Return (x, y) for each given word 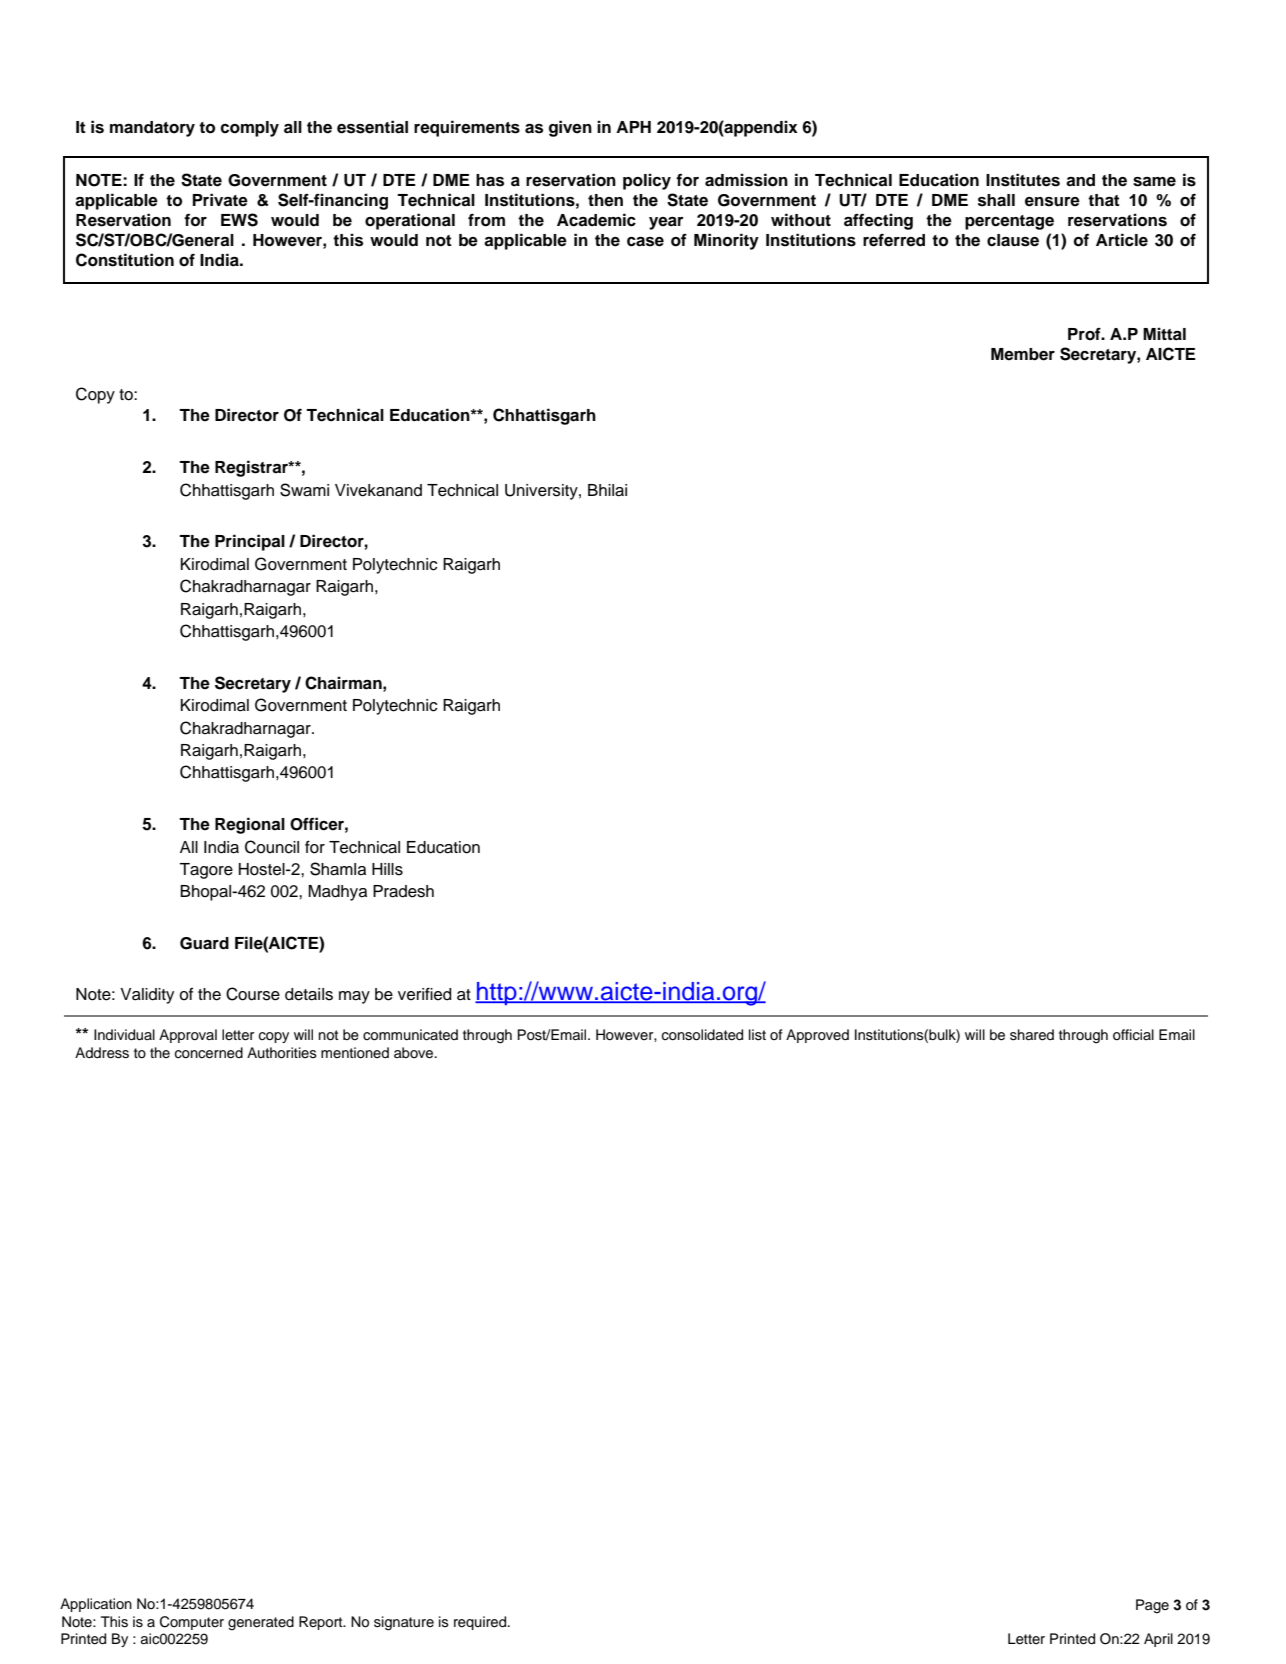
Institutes (1023, 180)
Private (220, 200)
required (481, 1623)
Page (1152, 1606)
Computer (192, 1623)
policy (647, 181)
